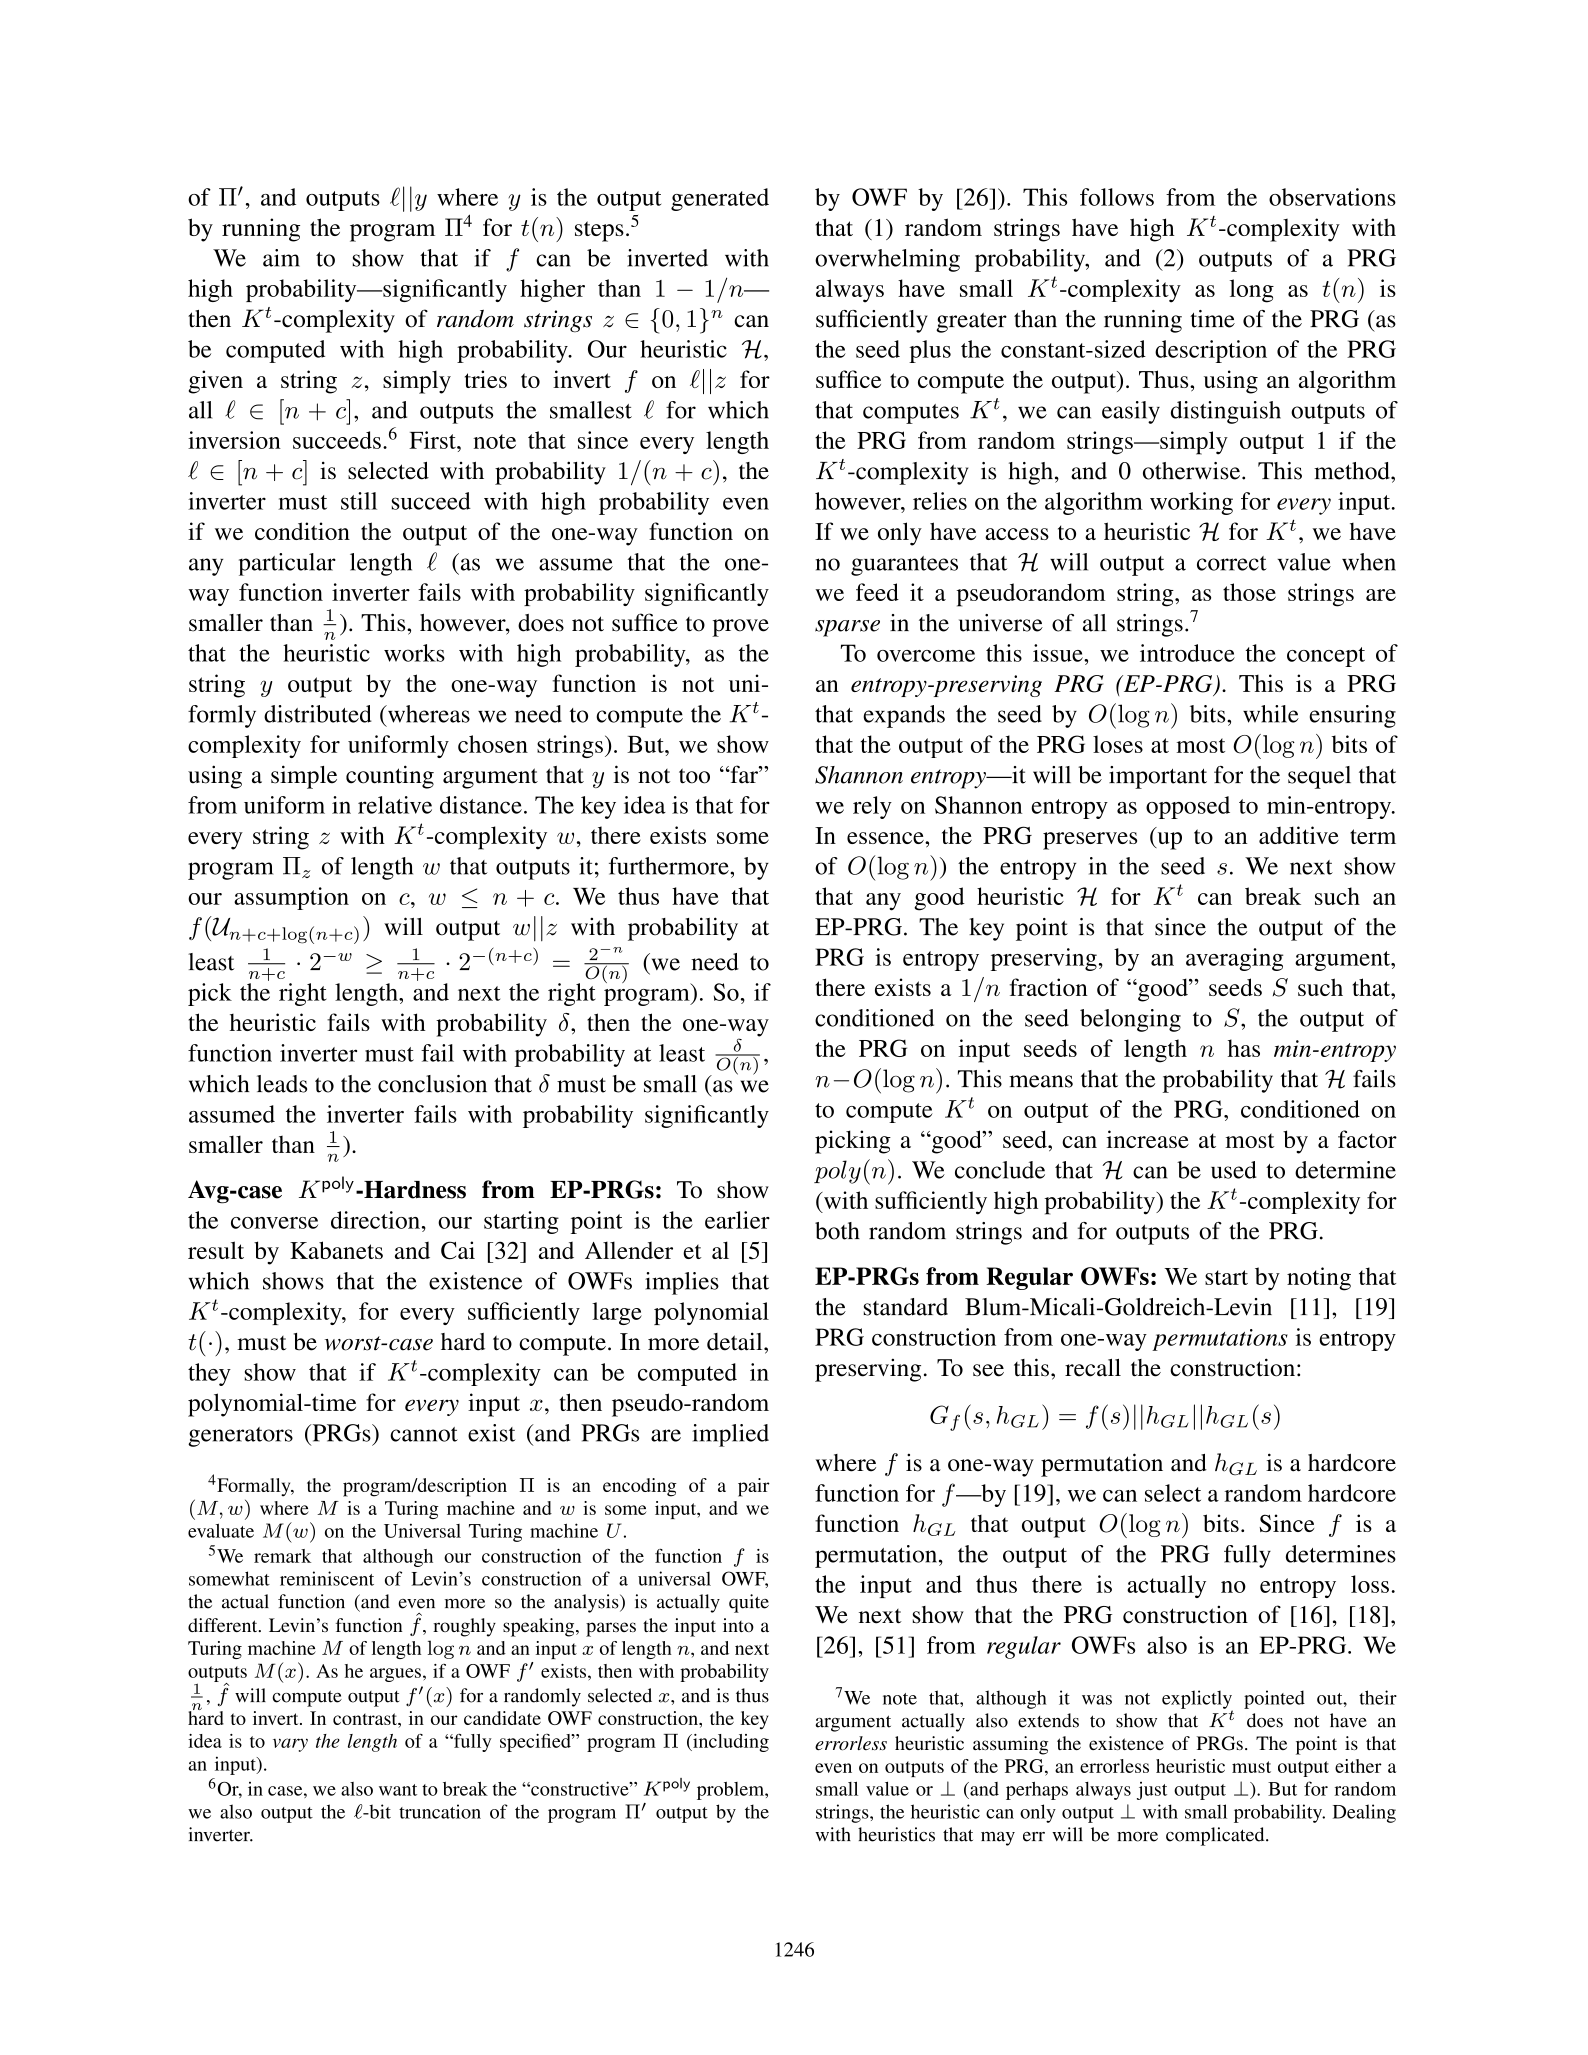  I want to click on implied, so click(730, 1435).
